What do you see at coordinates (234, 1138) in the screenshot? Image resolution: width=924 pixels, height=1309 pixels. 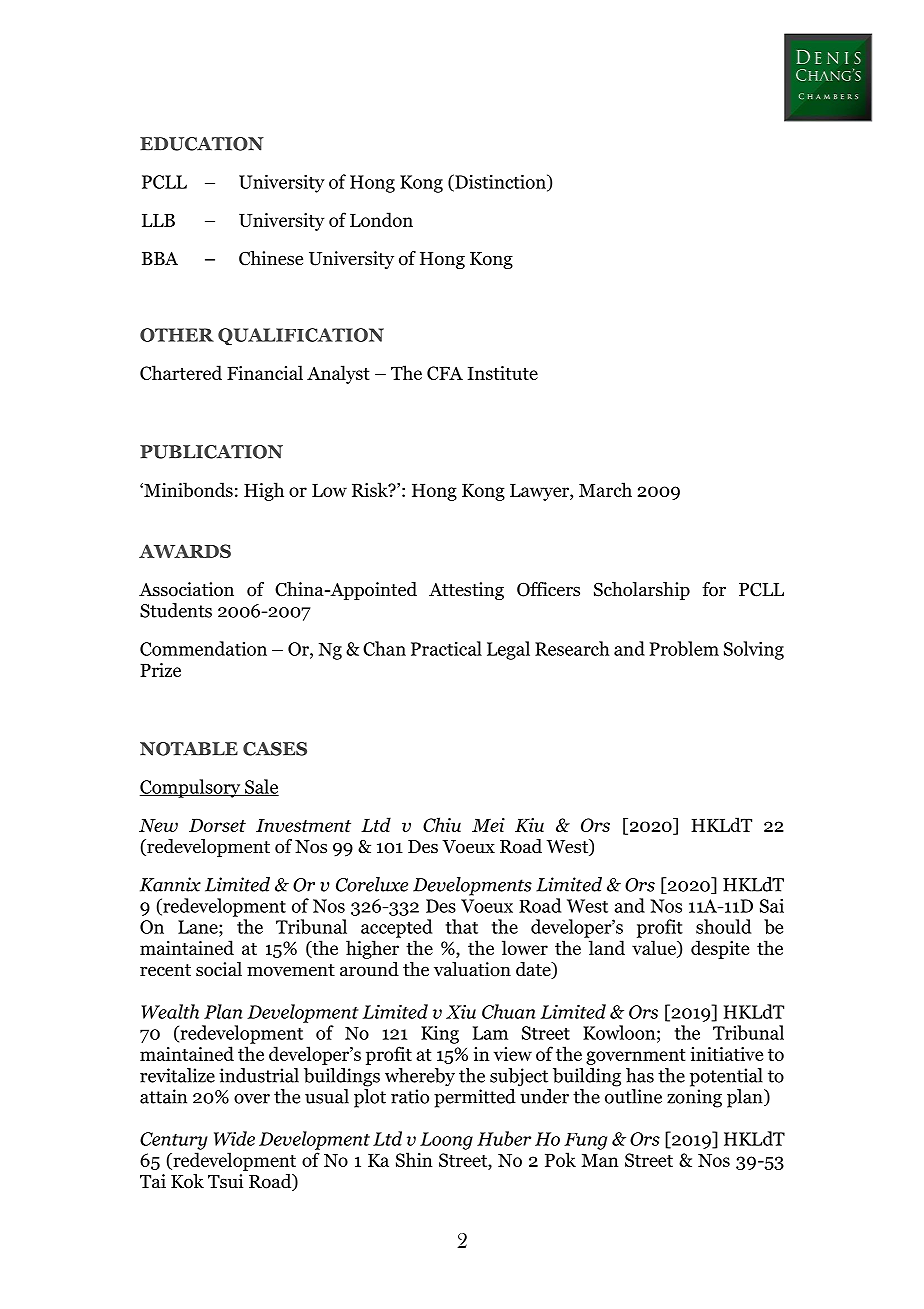 I see `Wide` at bounding box center [234, 1138].
